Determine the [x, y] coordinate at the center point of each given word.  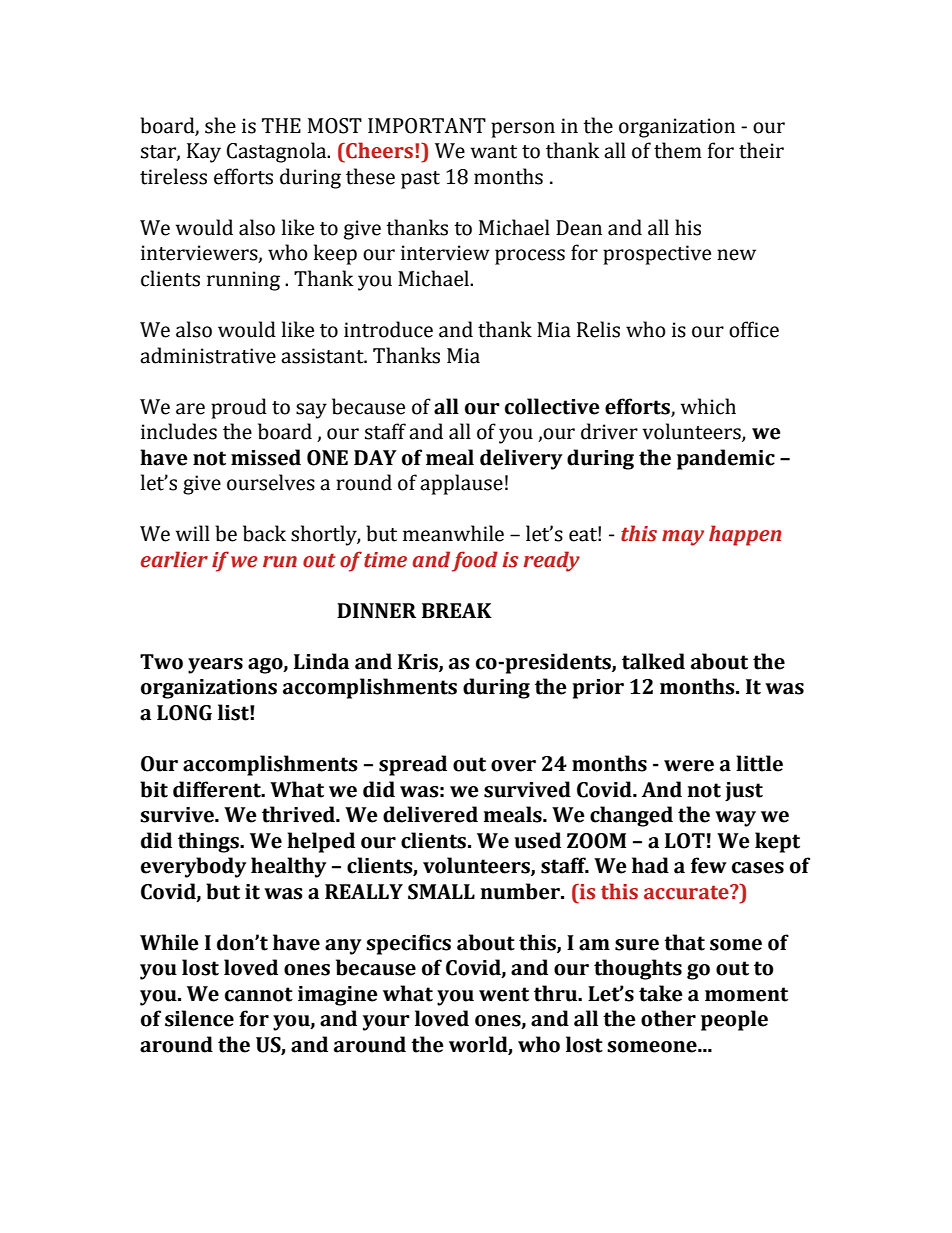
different [218, 789]
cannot [259, 994]
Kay [204, 153]
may [683, 538]
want [494, 152]
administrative [208, 355]
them [678, 150]
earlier [174, 559]
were [689, 766]
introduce [388, 329]
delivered [430, 814]
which [708, 406]
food [475, 561]
